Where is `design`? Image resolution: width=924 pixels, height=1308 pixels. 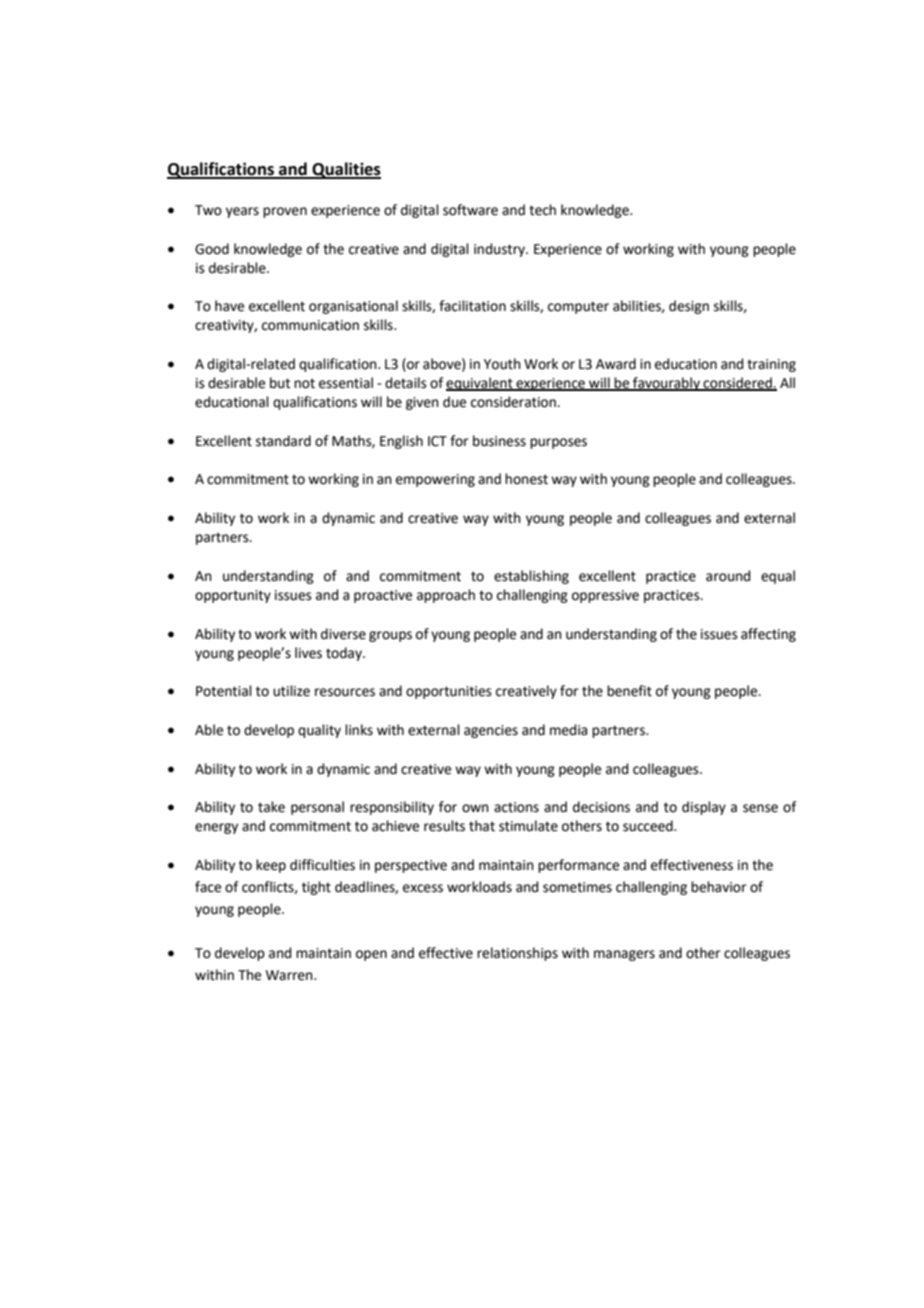
design is located at coordinates (689, 307).
